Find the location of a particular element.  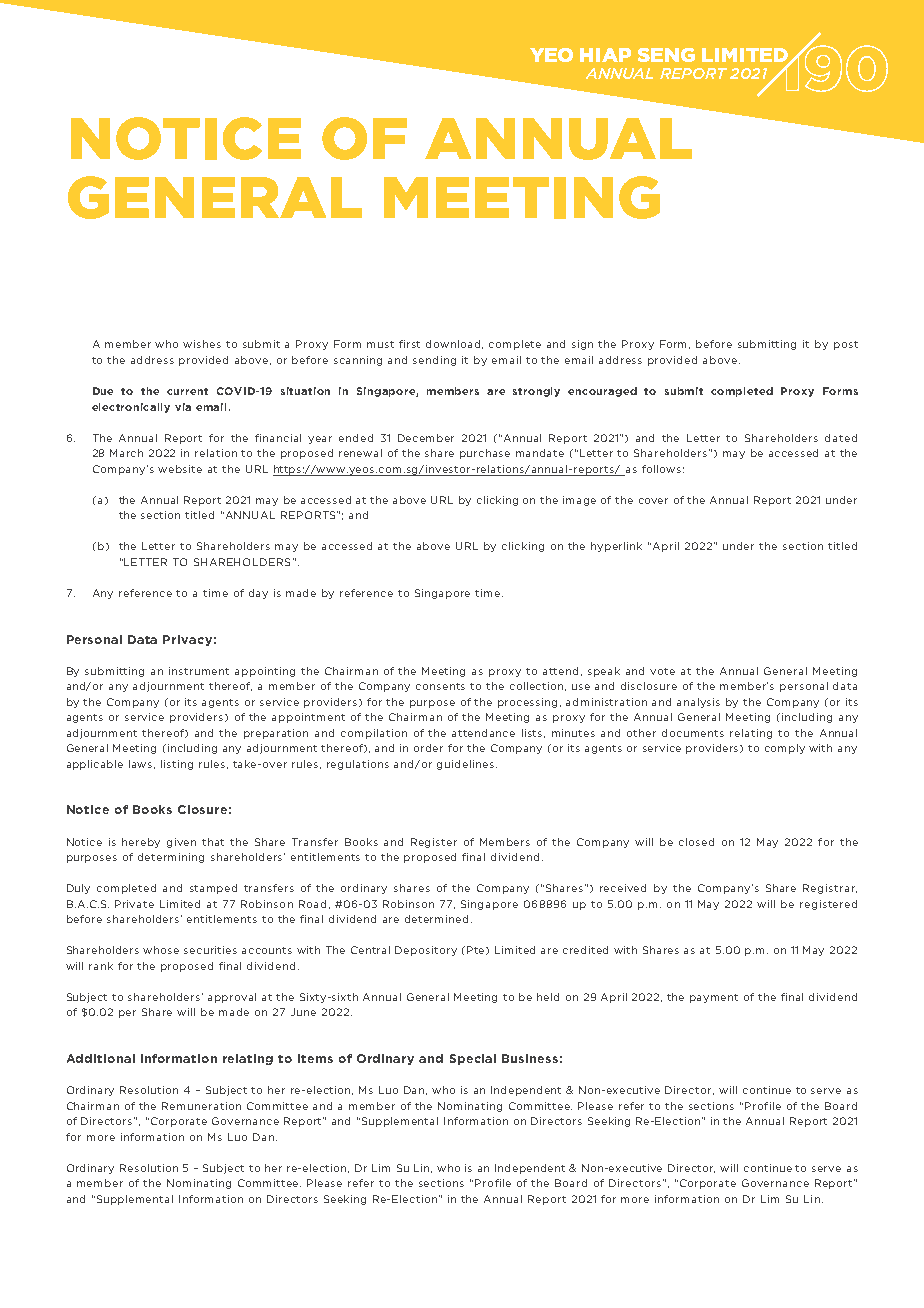

Privacy is located at coordinates (187, 640).
